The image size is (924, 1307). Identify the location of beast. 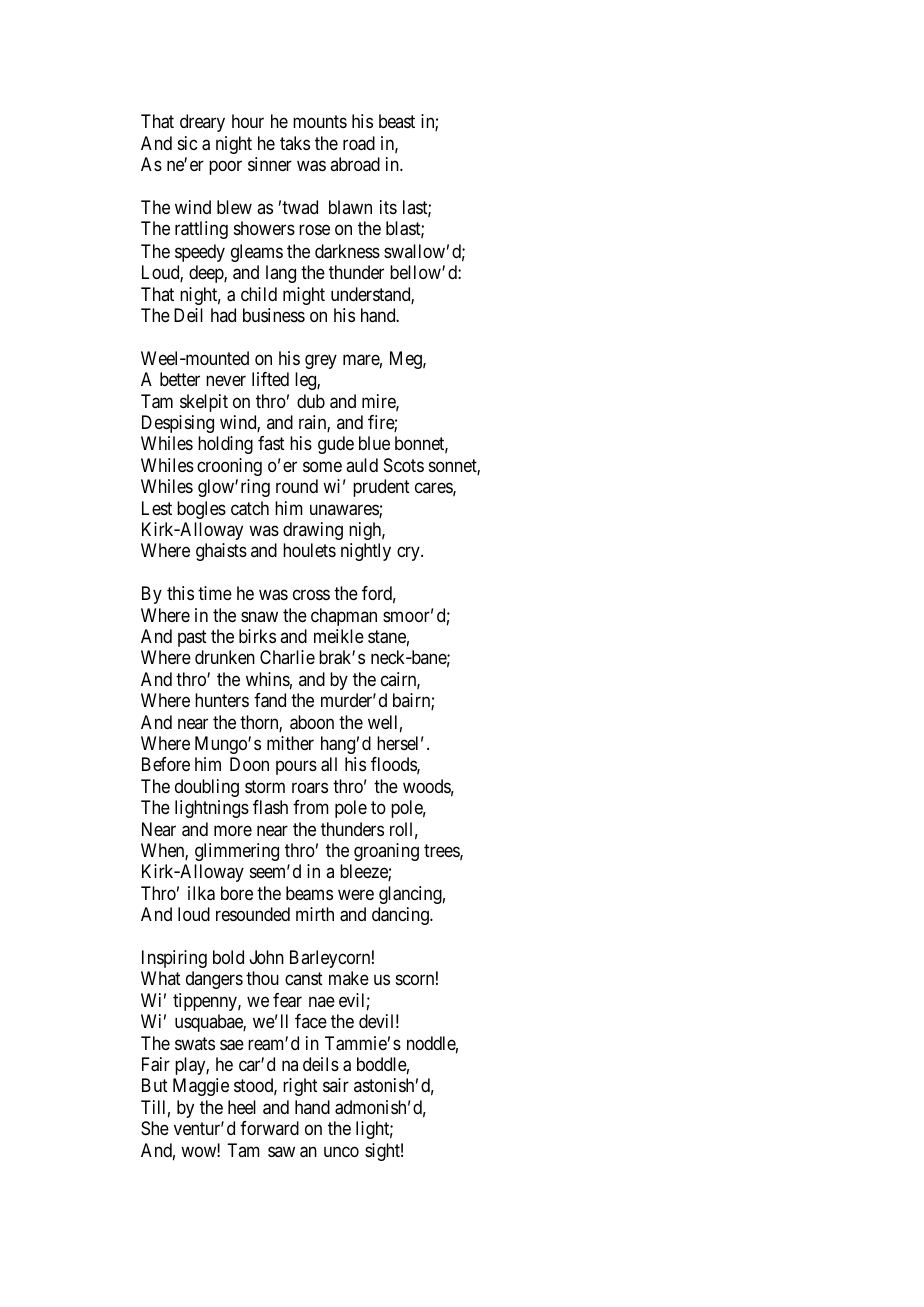
(397, 121).
